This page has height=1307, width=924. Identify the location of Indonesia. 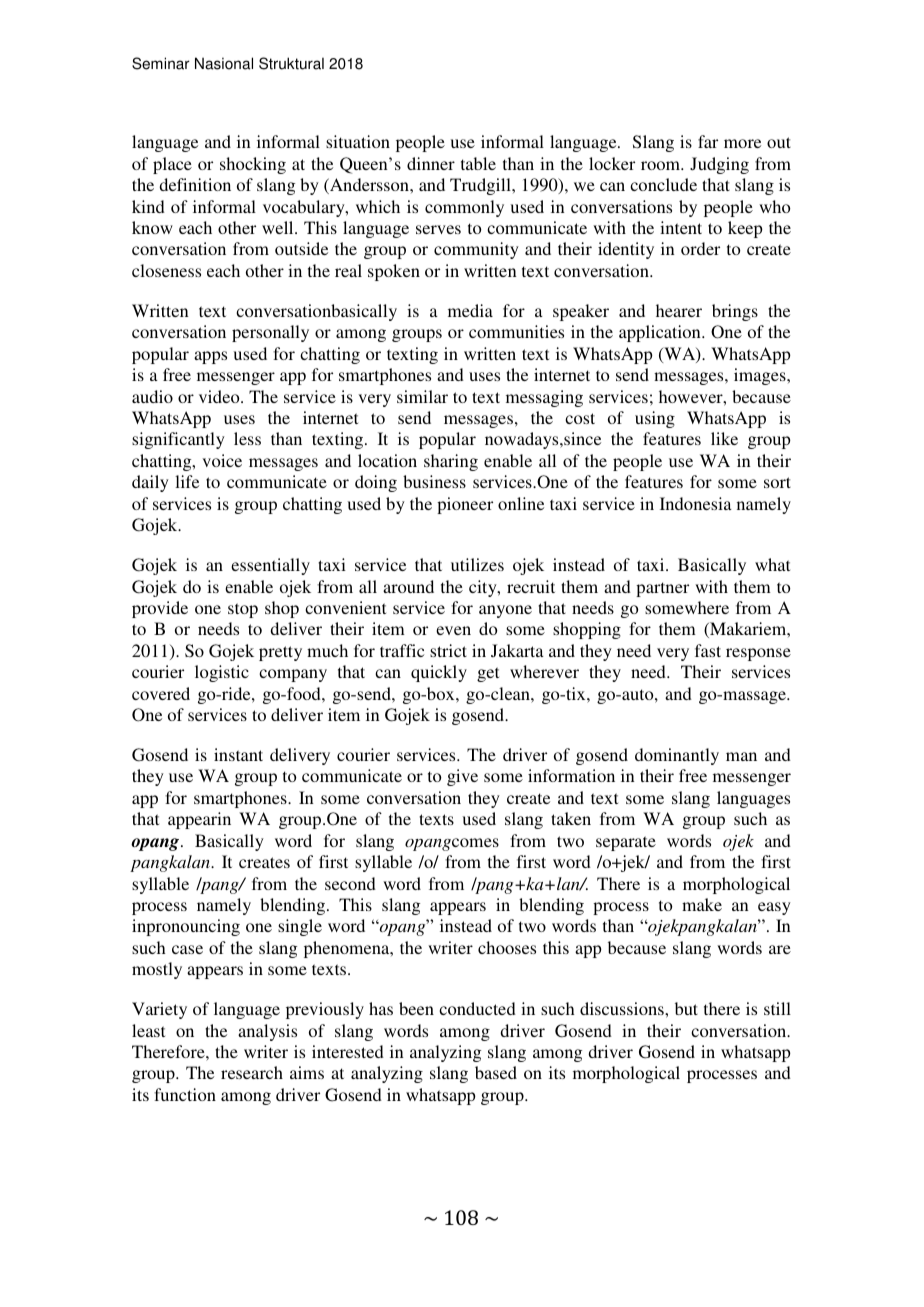
(696, 503).
